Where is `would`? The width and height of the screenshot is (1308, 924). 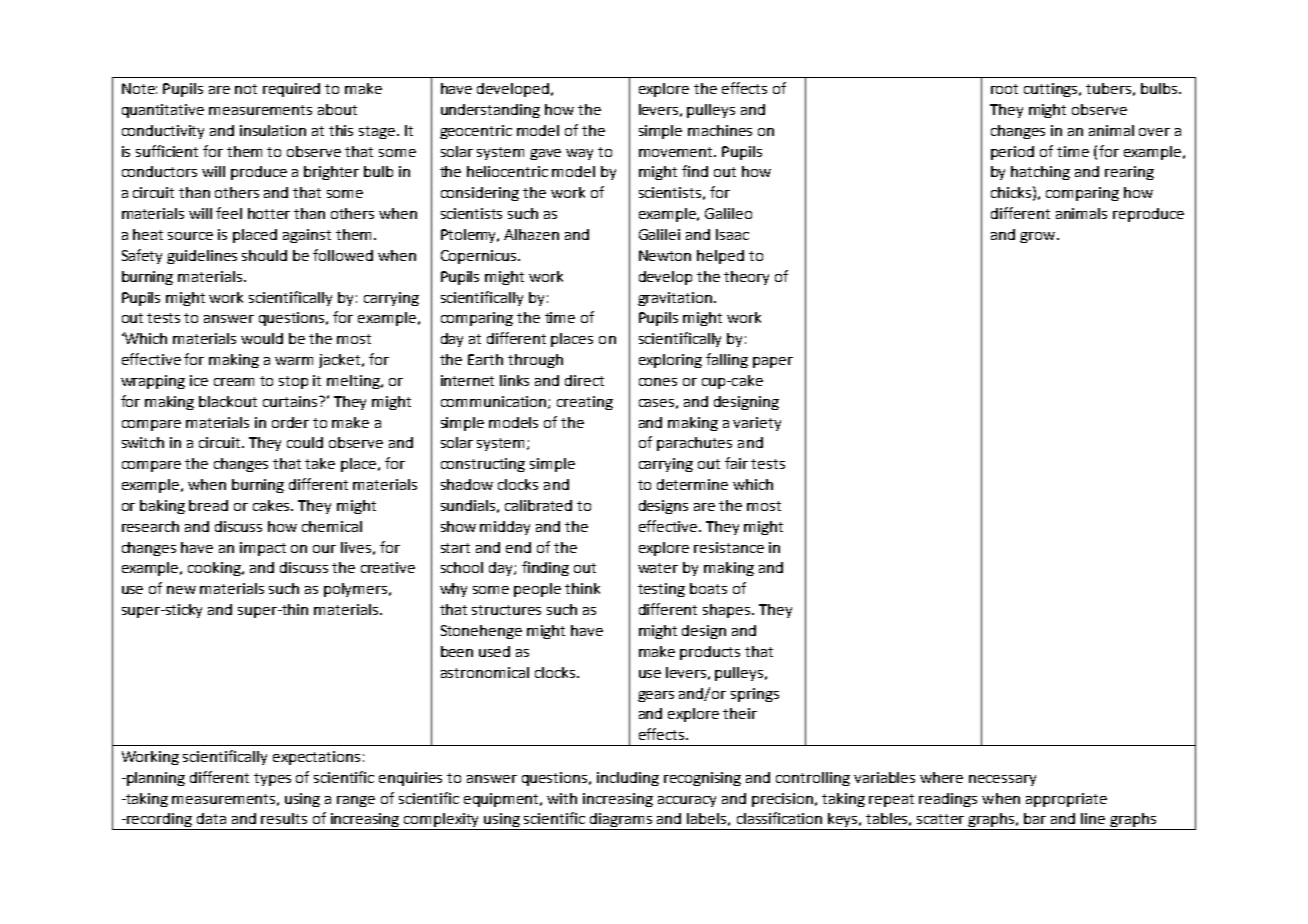 would is located at coordinates (262, 338).
